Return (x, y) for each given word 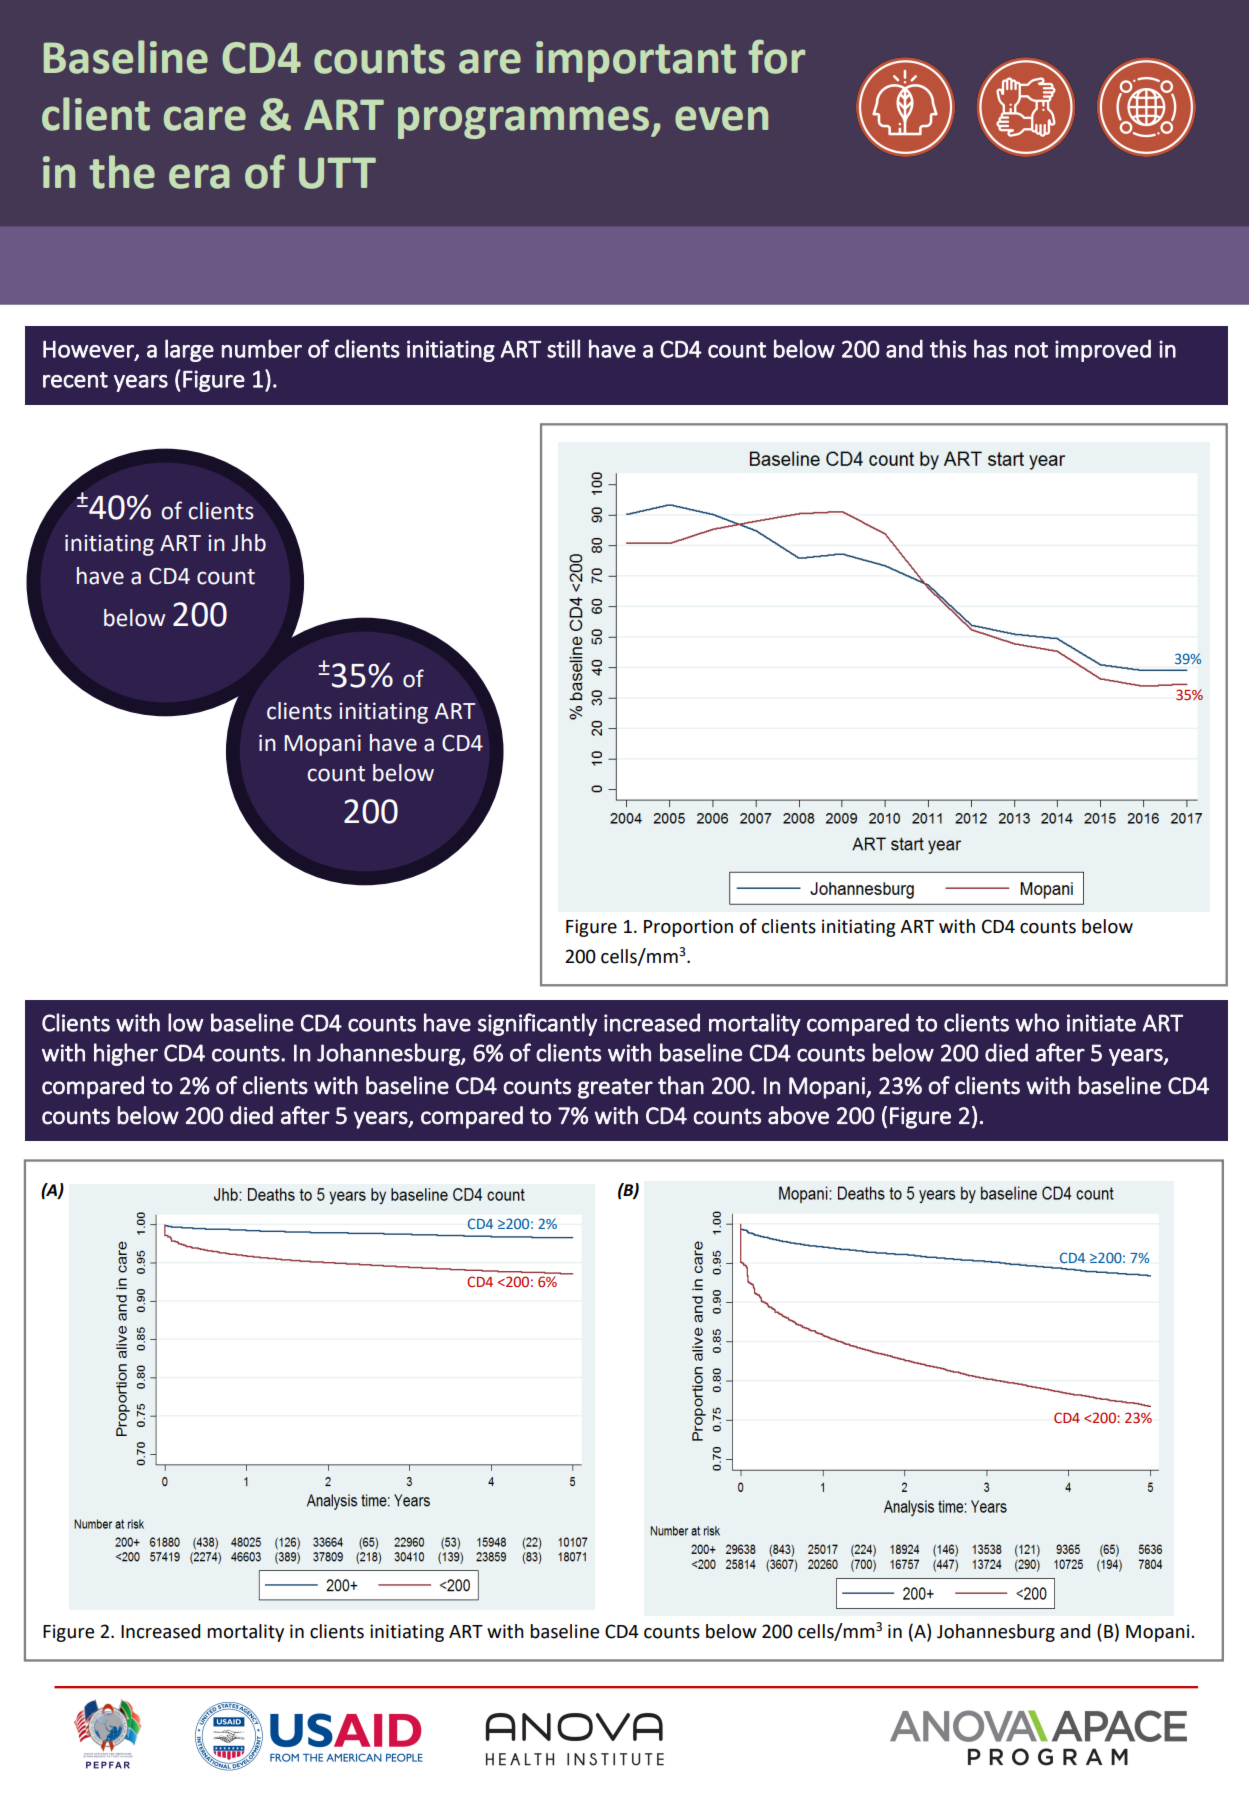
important (636, 61)
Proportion (688, 928)
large (189, 350)
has (990, 348)
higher (126, 1054)
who (1037, 1022)
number (262, 348)
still (563, 348)
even (721, 118)
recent (75, 380)
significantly (537, 1024)
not (1031, 350)
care (205, 118)
